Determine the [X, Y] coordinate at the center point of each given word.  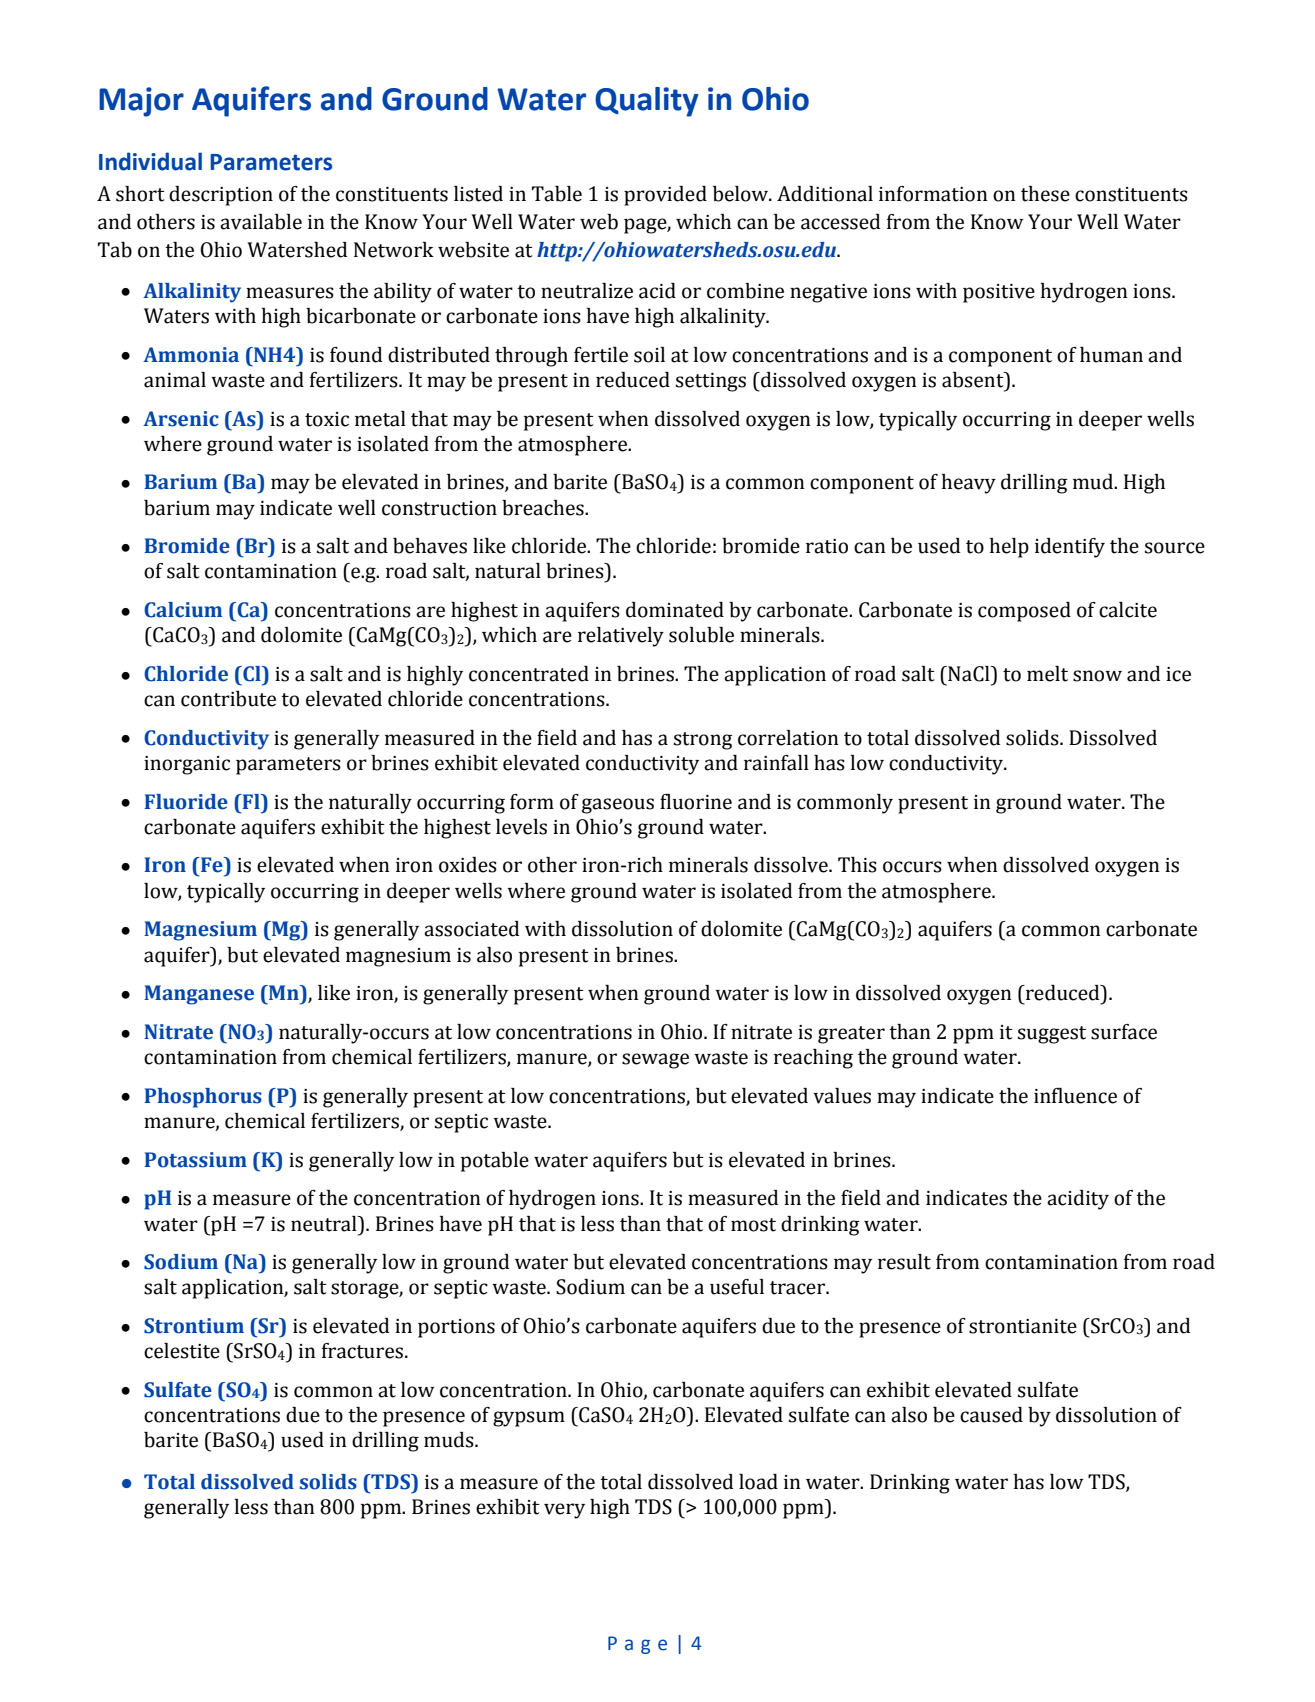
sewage [655, 1061]
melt [1047, 674]
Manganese [199, 995]
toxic [327, 419]
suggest [1052, 1035]
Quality [646, 102]
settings [711, 382]
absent [974, 380]
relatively [621, 637]
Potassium [195, 1160]
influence [1075, 1096]
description [221, 196]
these [1045, 194]
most [753, 1225]
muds [450, 1440]
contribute [228, 699]
